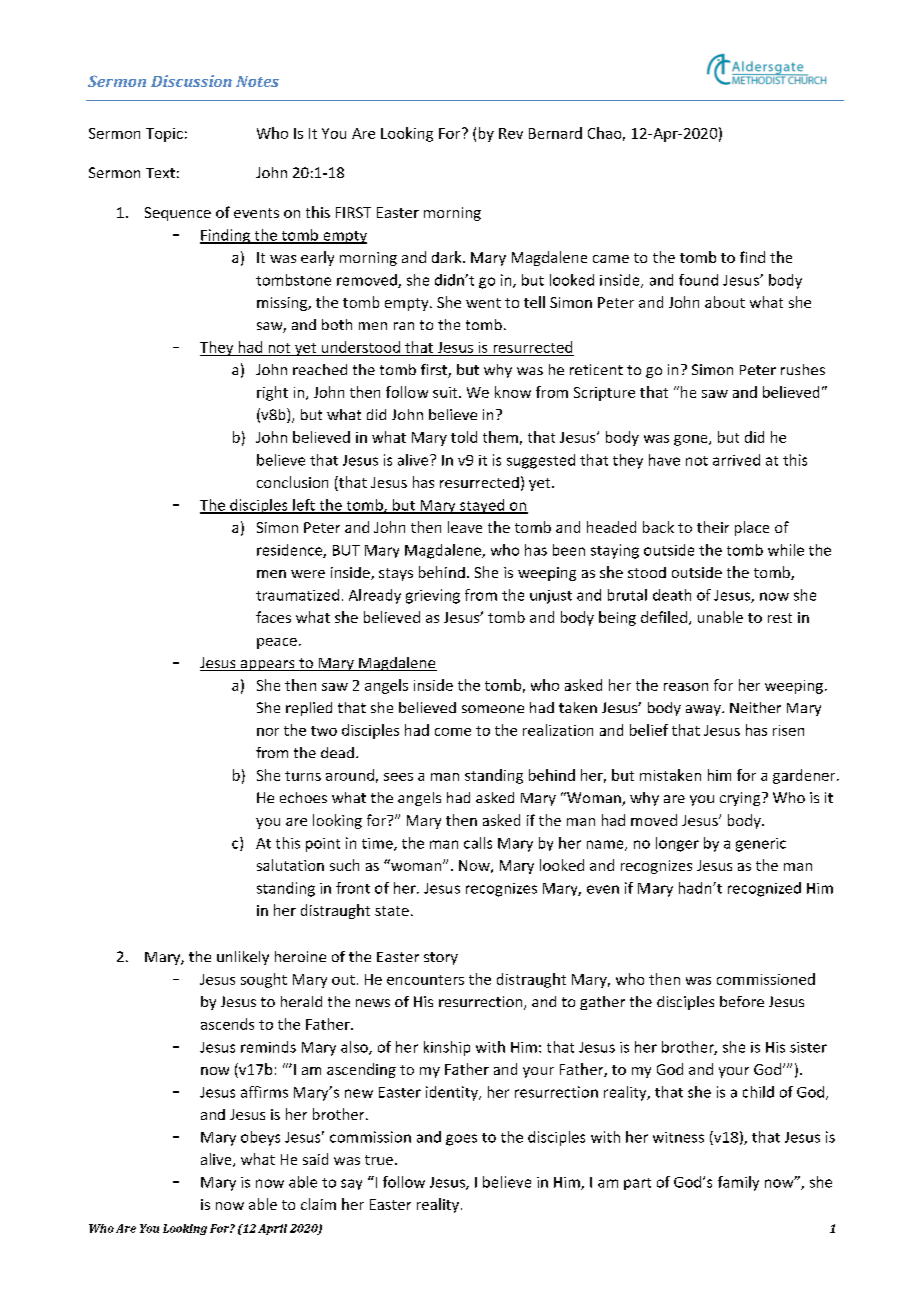 This image has width=924, height=1308. What do you see at coordinates (272, 393) in the image?
I see `right` at bounding box center [272, 393].
